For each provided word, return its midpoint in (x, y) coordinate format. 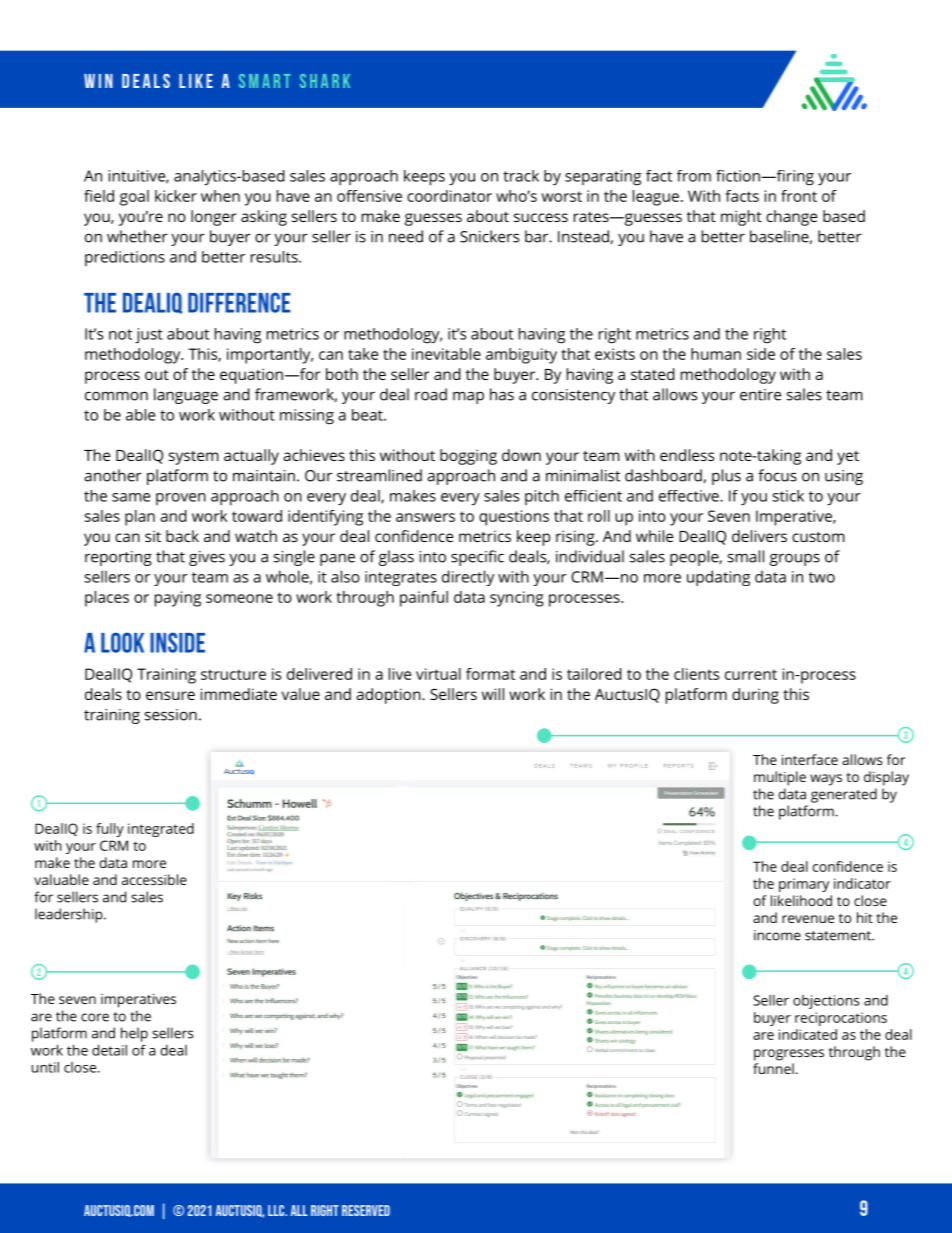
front (799, 196)
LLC (277, 1210)
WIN (98, 81)
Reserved (366, 1210)
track (521, 176)
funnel (773, 1068)
